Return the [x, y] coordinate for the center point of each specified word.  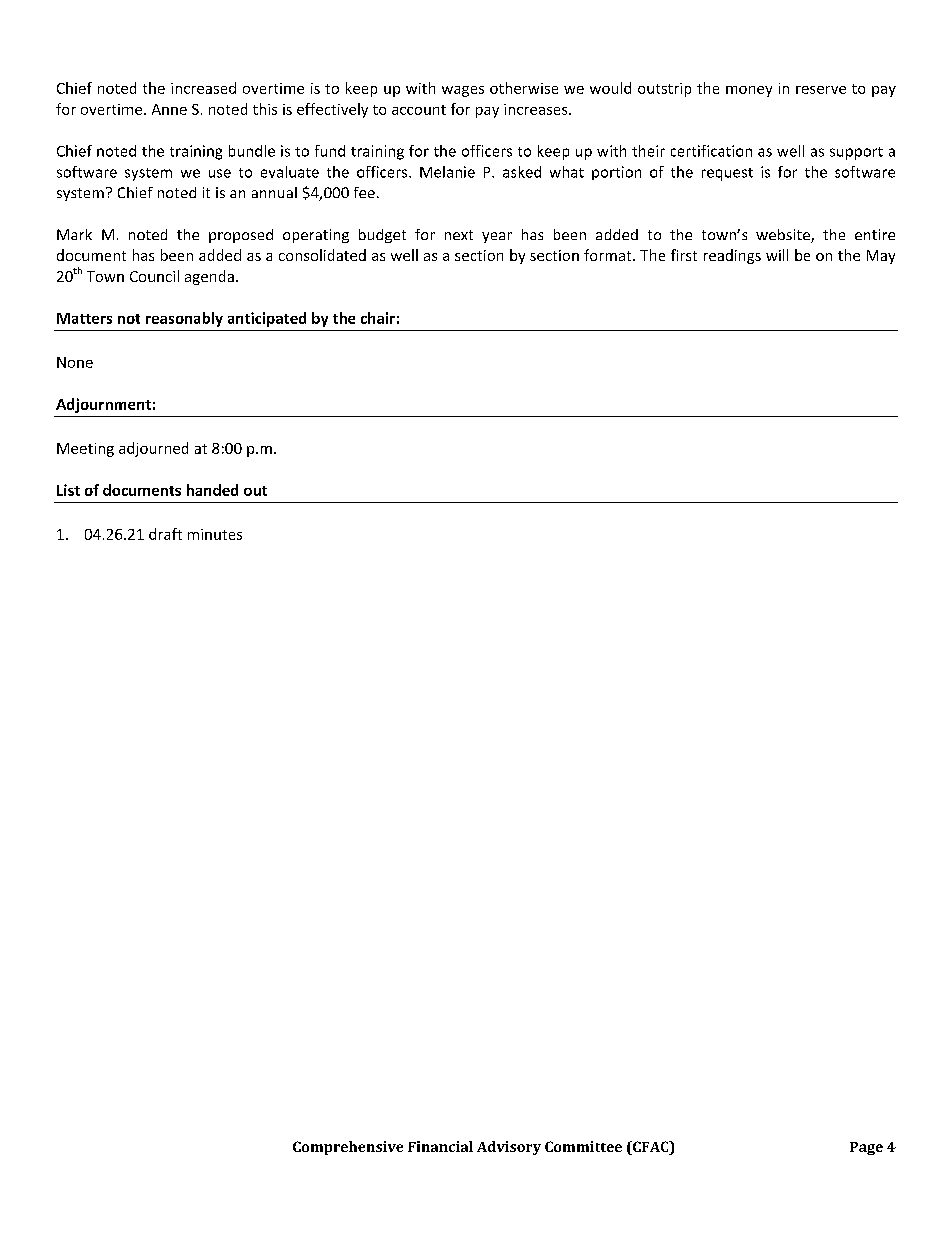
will [777, 255]
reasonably [184, 319]
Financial [440, 1146]
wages [463, 91]
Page [866, 1148]
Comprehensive [348, 1148]
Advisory [509, 1148]
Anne [169, 109]
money [749, 91]
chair [378, 318]
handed [212, 490]
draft [165, 534]
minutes [215, 534]
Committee [583, 1146]
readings [732, 256]
